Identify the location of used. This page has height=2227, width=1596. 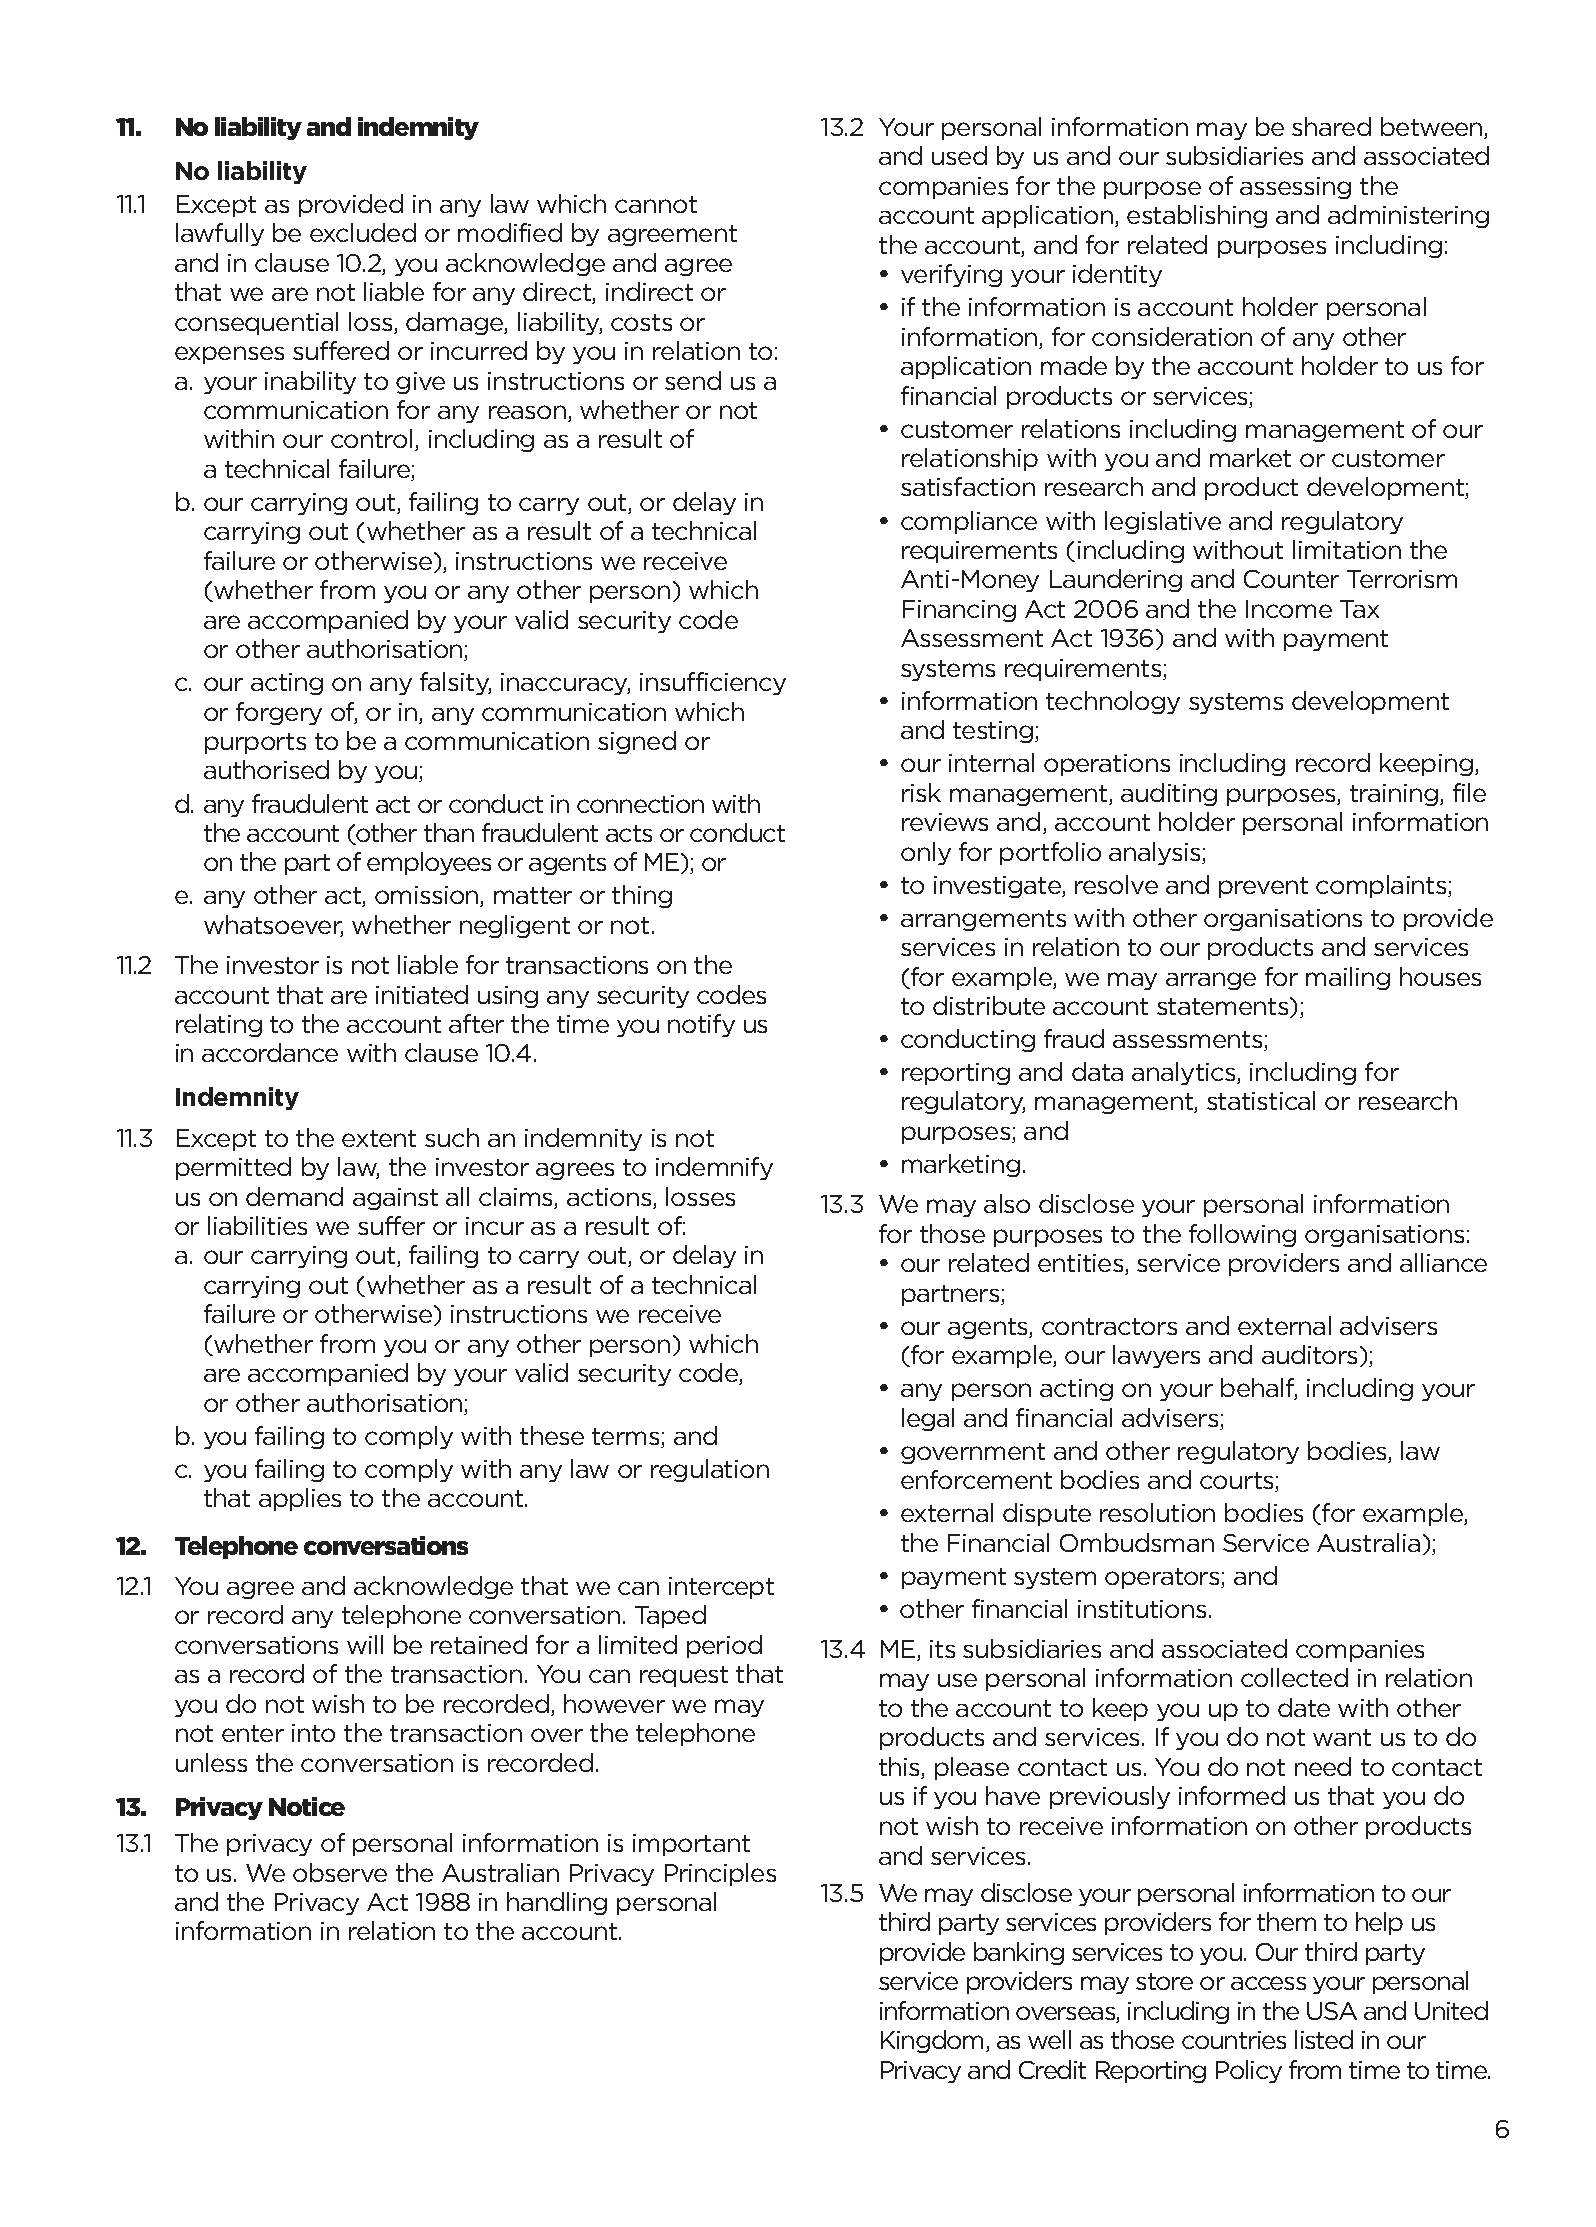
(959, 155).
